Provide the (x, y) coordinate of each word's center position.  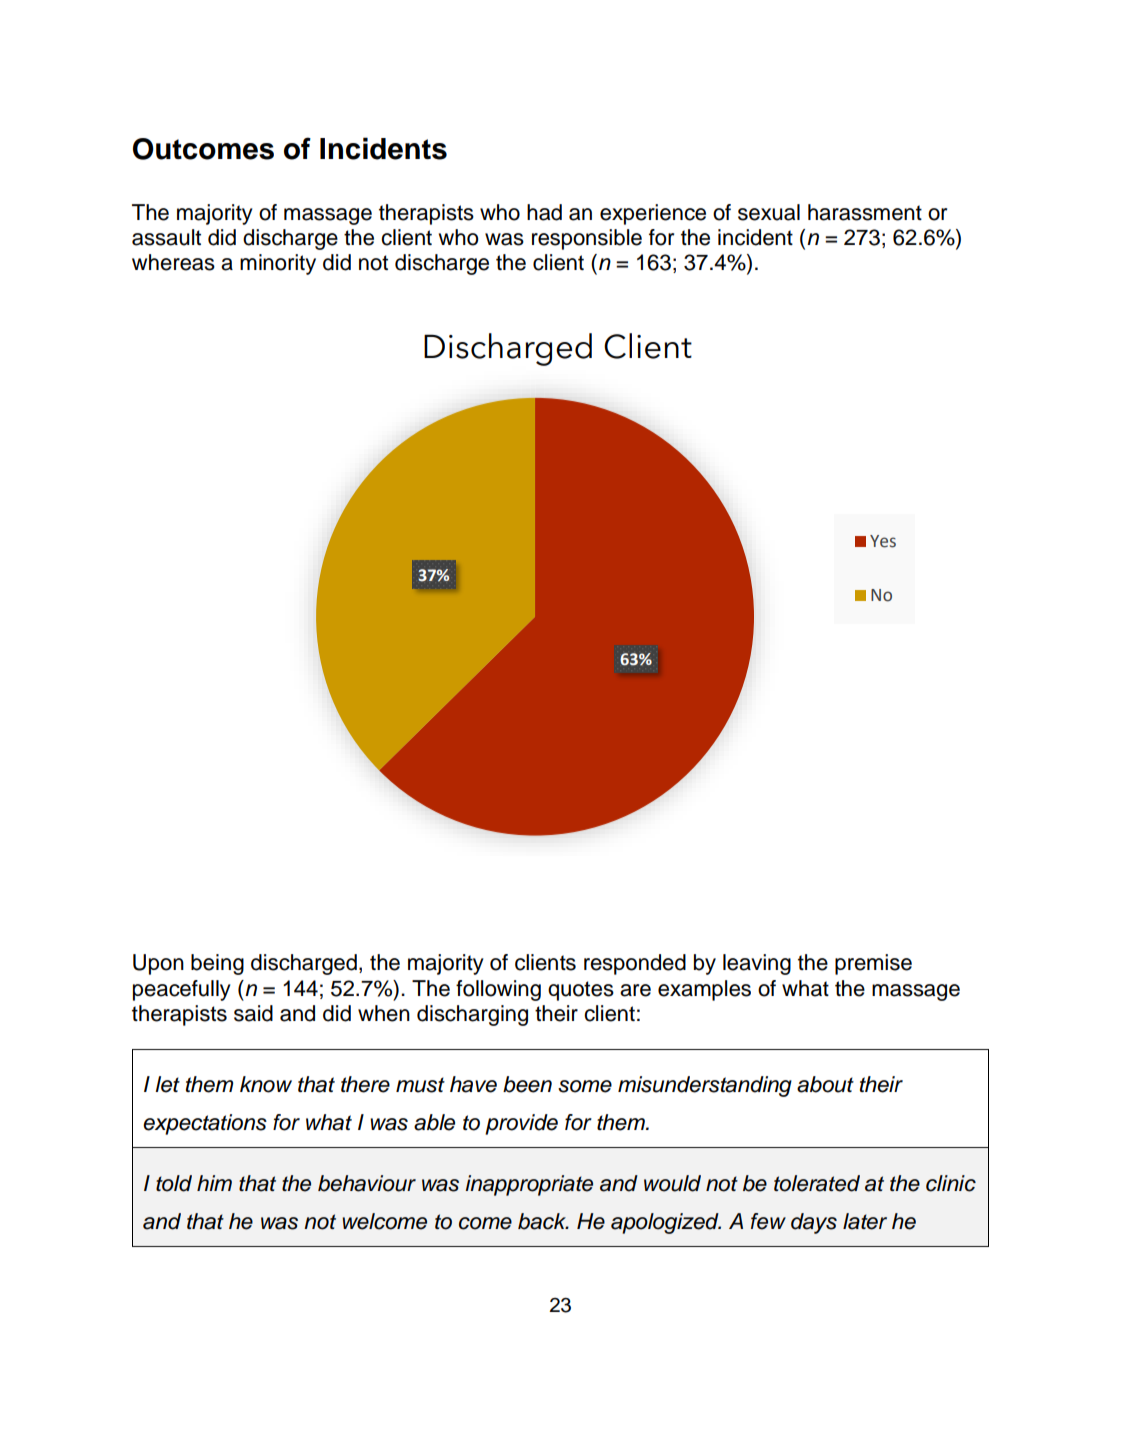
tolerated (817, 1183)
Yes (883, 541)
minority (278, 264)
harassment (865, 212)
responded (635, 964)
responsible (587, 239)
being (217, 964)
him (214, 1183)
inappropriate (529, 1185)
